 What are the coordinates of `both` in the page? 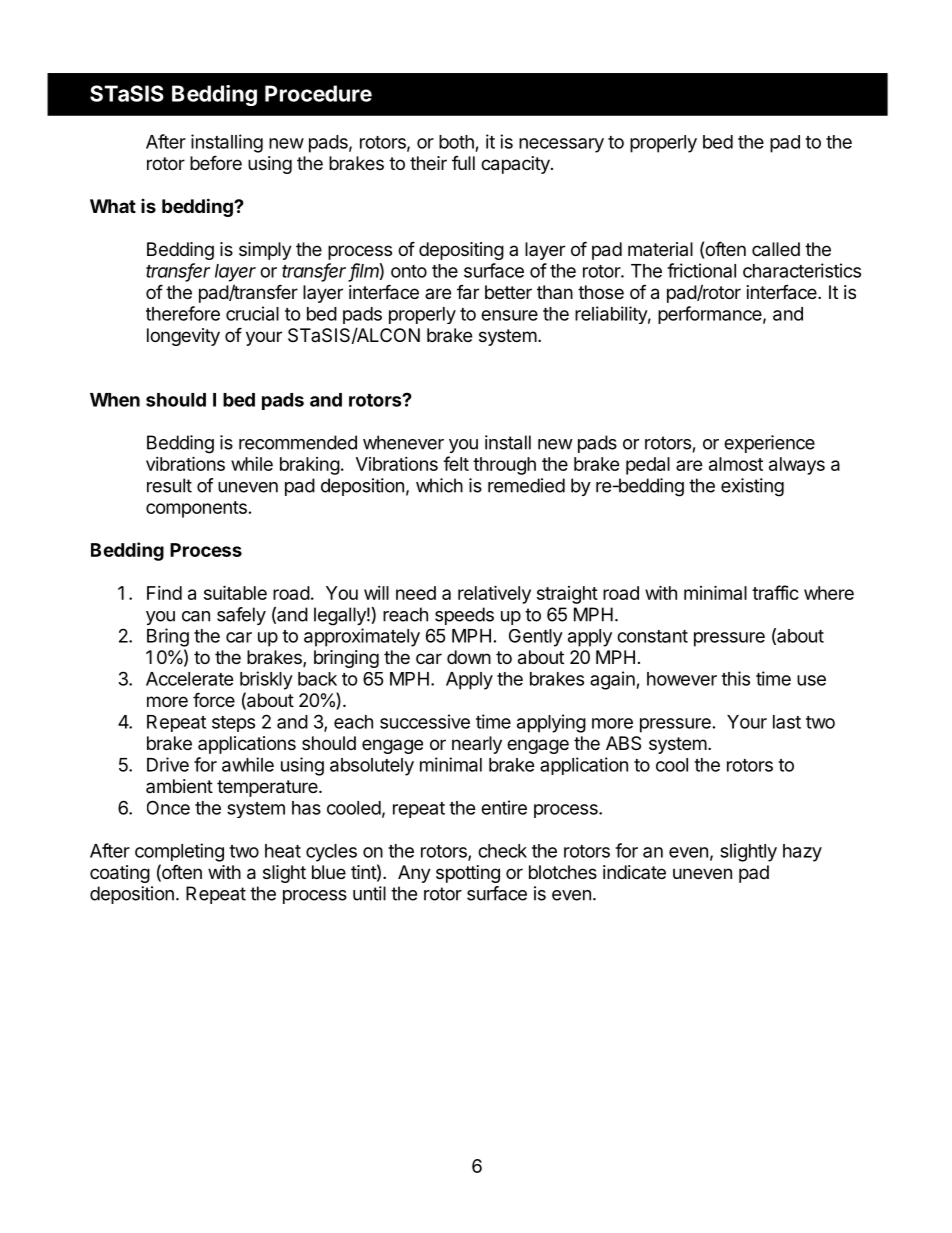 It's located at (456, 142).
